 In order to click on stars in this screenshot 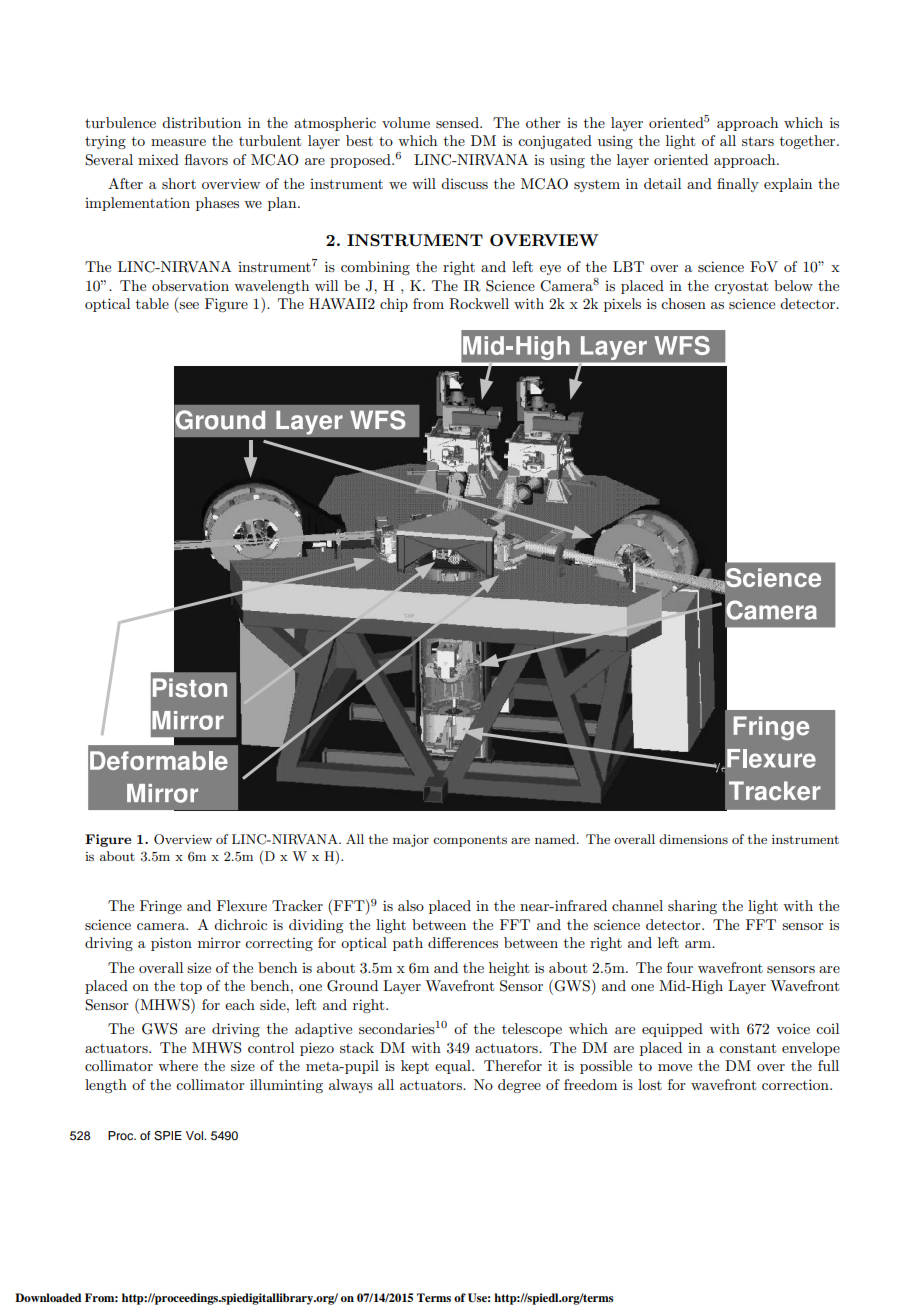, I will do `click(758, 141)`.
